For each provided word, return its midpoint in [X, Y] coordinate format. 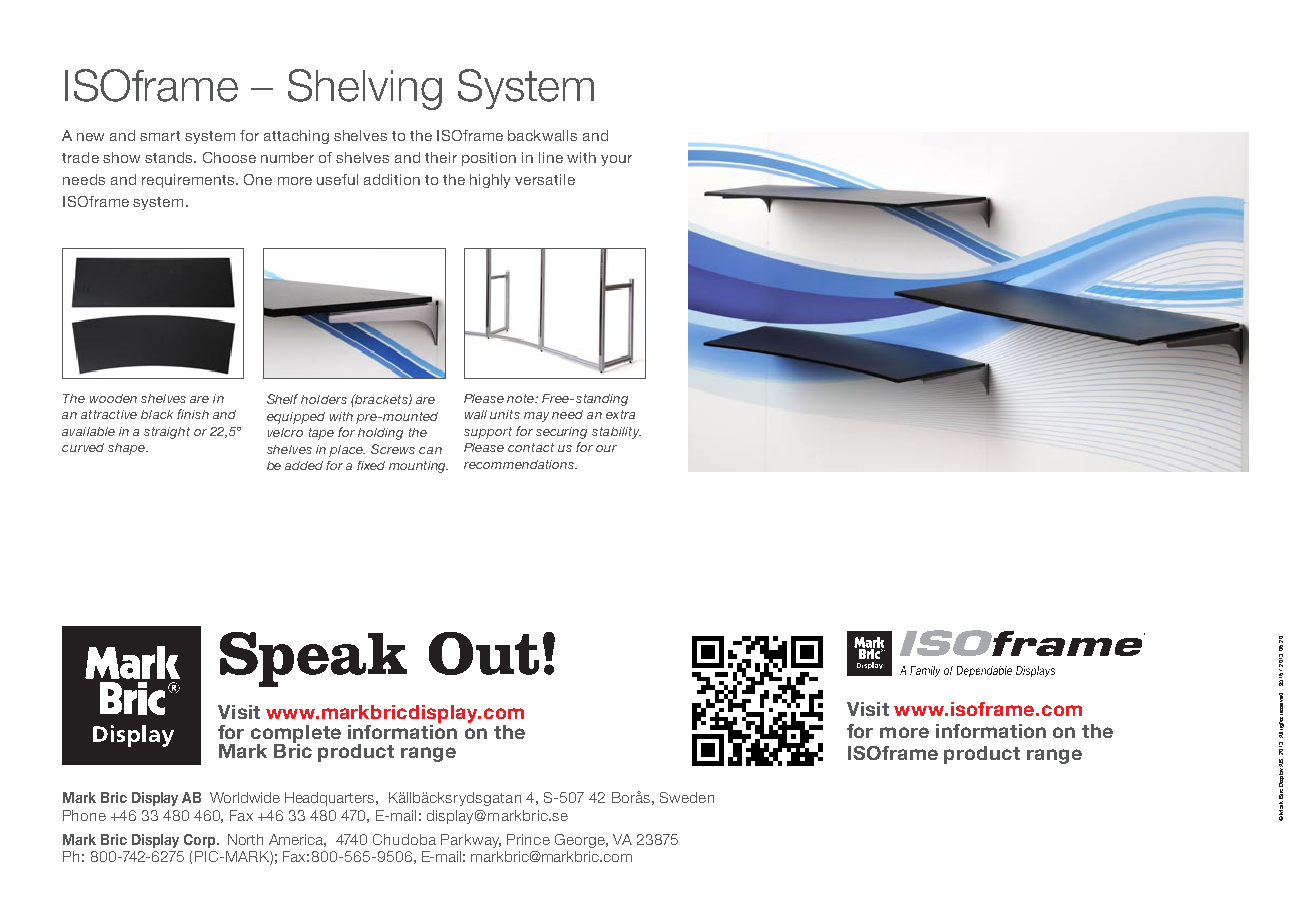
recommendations [520, 464]
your [616, 160]
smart [160, 136]
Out [484, 653]
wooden [113, 398]
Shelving [365, 89]
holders [324, 399]
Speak [313, 659]
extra [620, 414]
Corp [201, 841]
